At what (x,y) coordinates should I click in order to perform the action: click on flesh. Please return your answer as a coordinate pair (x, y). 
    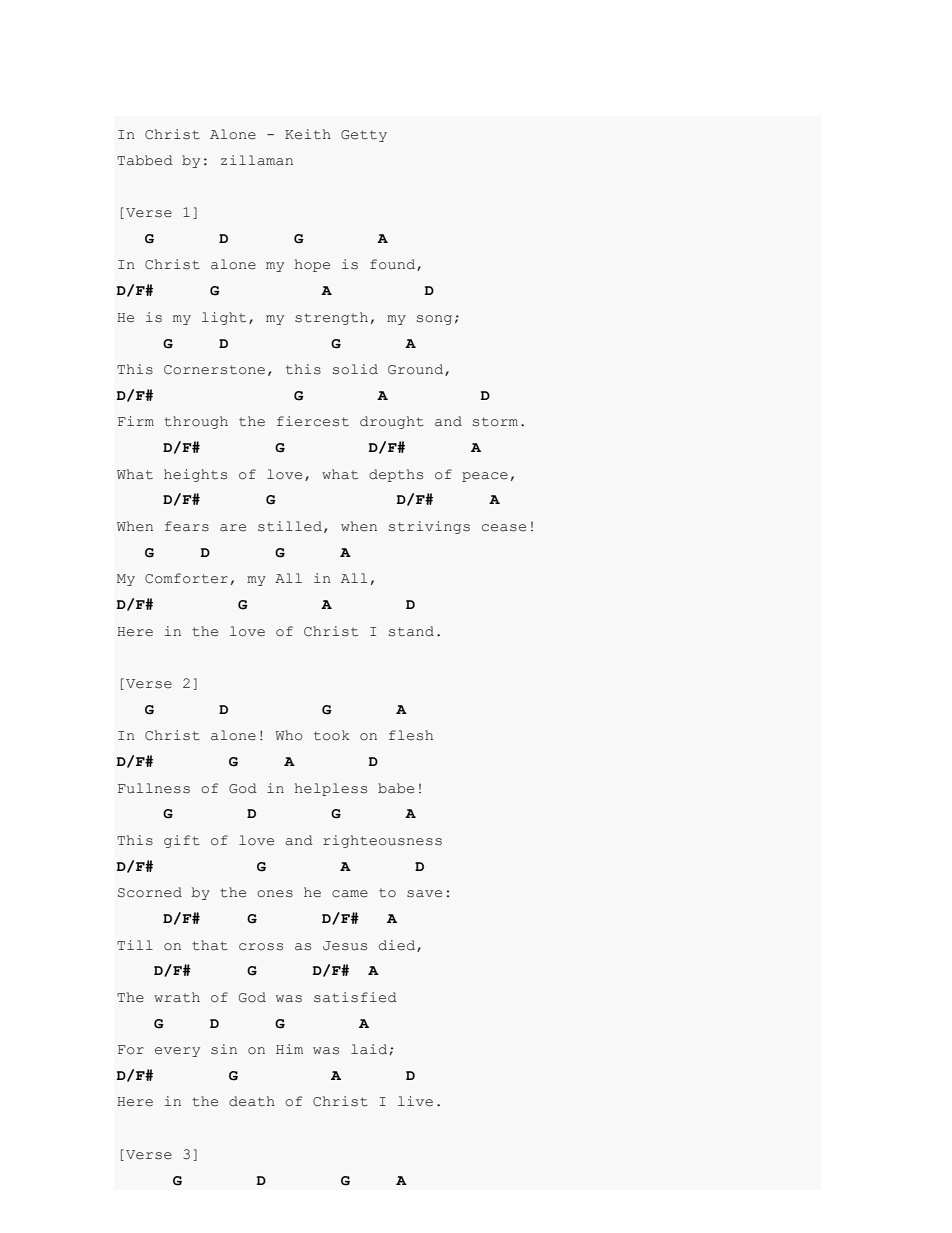
    Looking at the image, I should click on (411, 735).
